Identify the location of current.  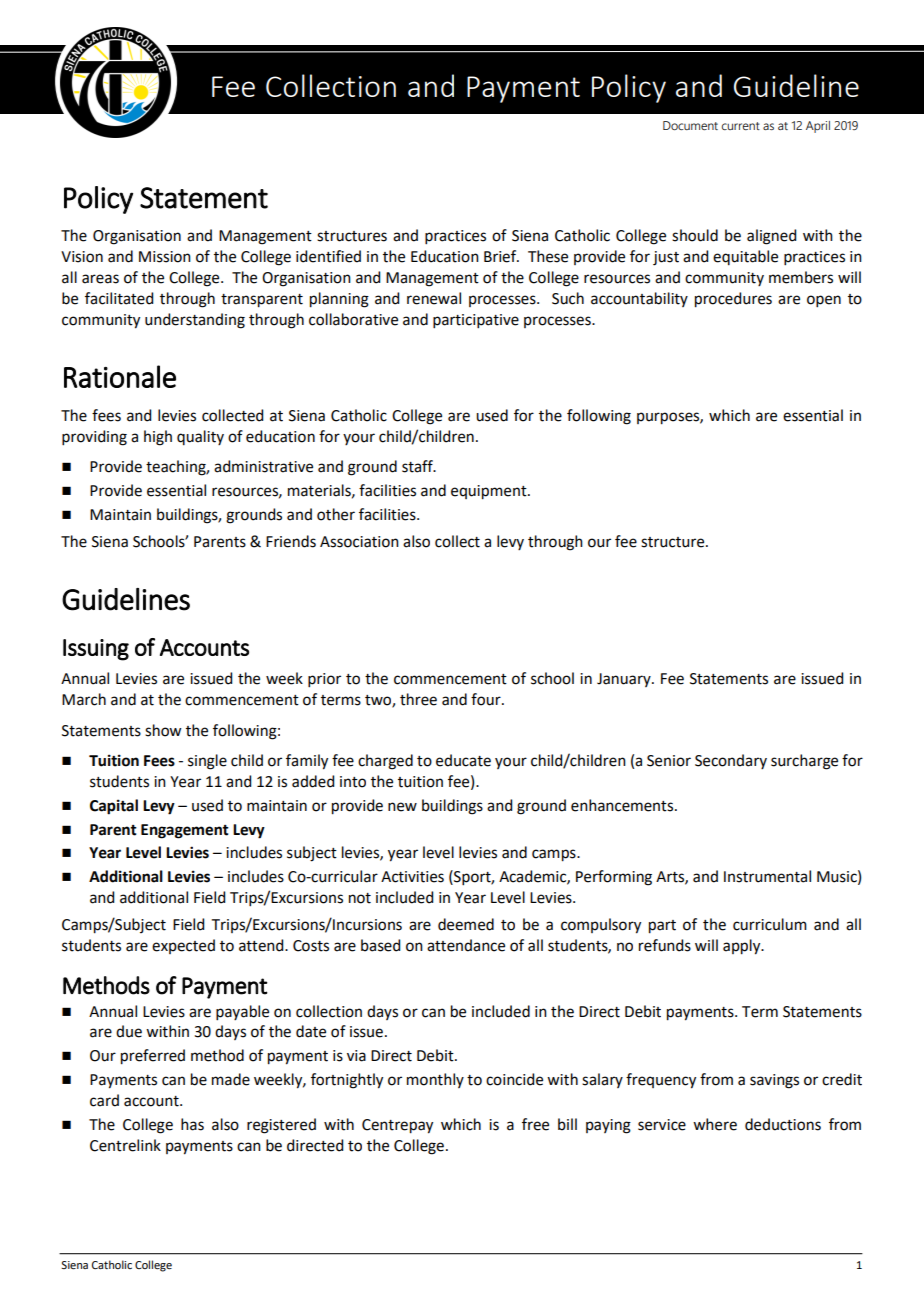
(741, 126).
